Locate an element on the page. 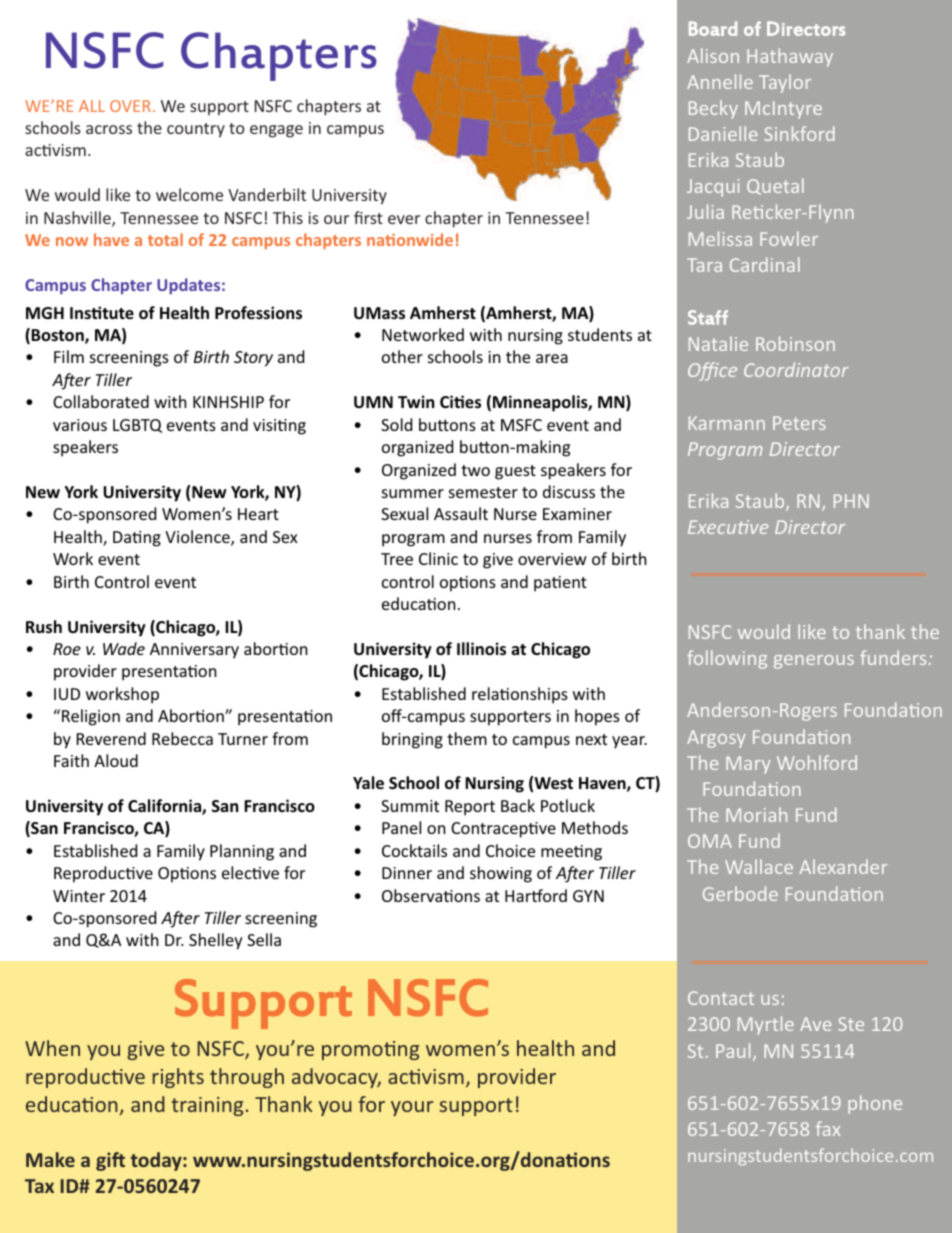  generous is located at coordinates (814, 662).
